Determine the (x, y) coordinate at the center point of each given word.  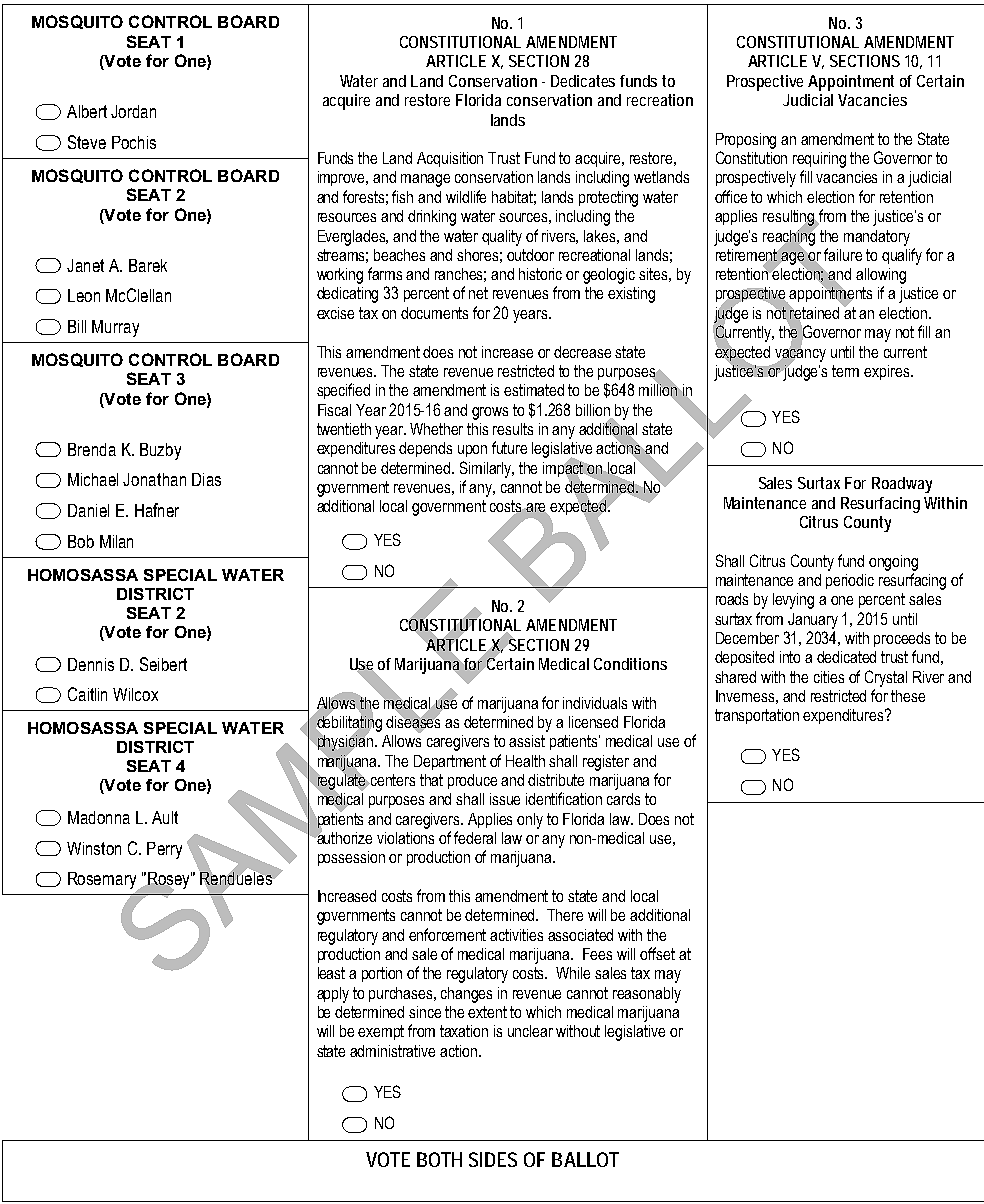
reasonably (647, 995)
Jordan (133, 111)
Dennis (91, 664)
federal (475, 837)
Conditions (630, 664)
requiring (819, 160)
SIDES (493, 1159)
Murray (115, 328)
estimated (534, 390)
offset (657, 953)
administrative (392, 1051)
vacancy (800, 355)
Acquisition (450, 159)
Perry (164, 850)
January (813, 621)
